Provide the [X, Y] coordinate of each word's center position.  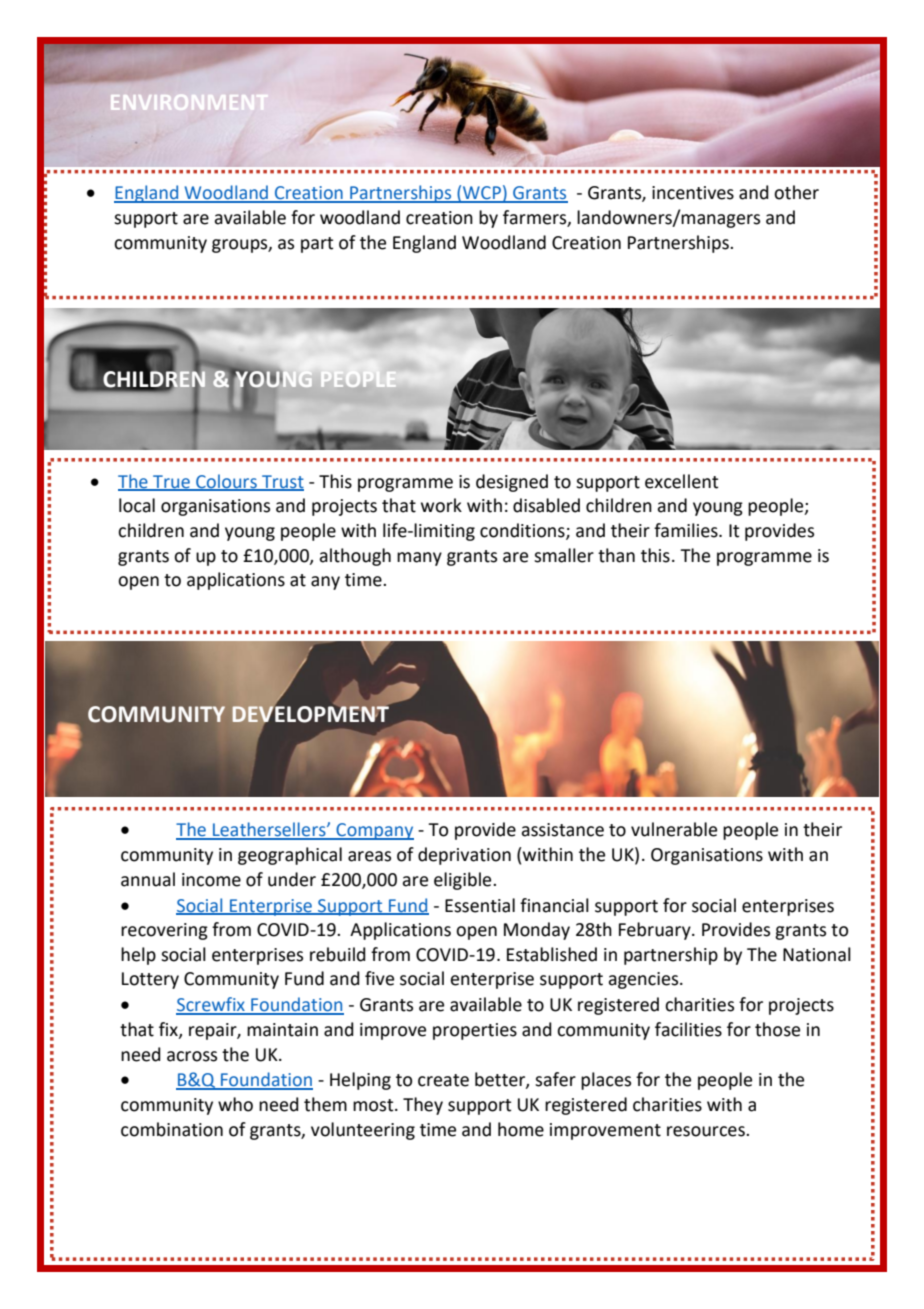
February [656, 931]
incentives [693, 193]
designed [512, 483]
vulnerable [674, 829]
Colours [226, 482]
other [796, 192]
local [137, 505]
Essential [480, 905]
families [687, 530]
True [171, 482]
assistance [562, 830]
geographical [290, 856]
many [419, 559]
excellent [681, 481]
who [235, 1104]
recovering [164, 931]
